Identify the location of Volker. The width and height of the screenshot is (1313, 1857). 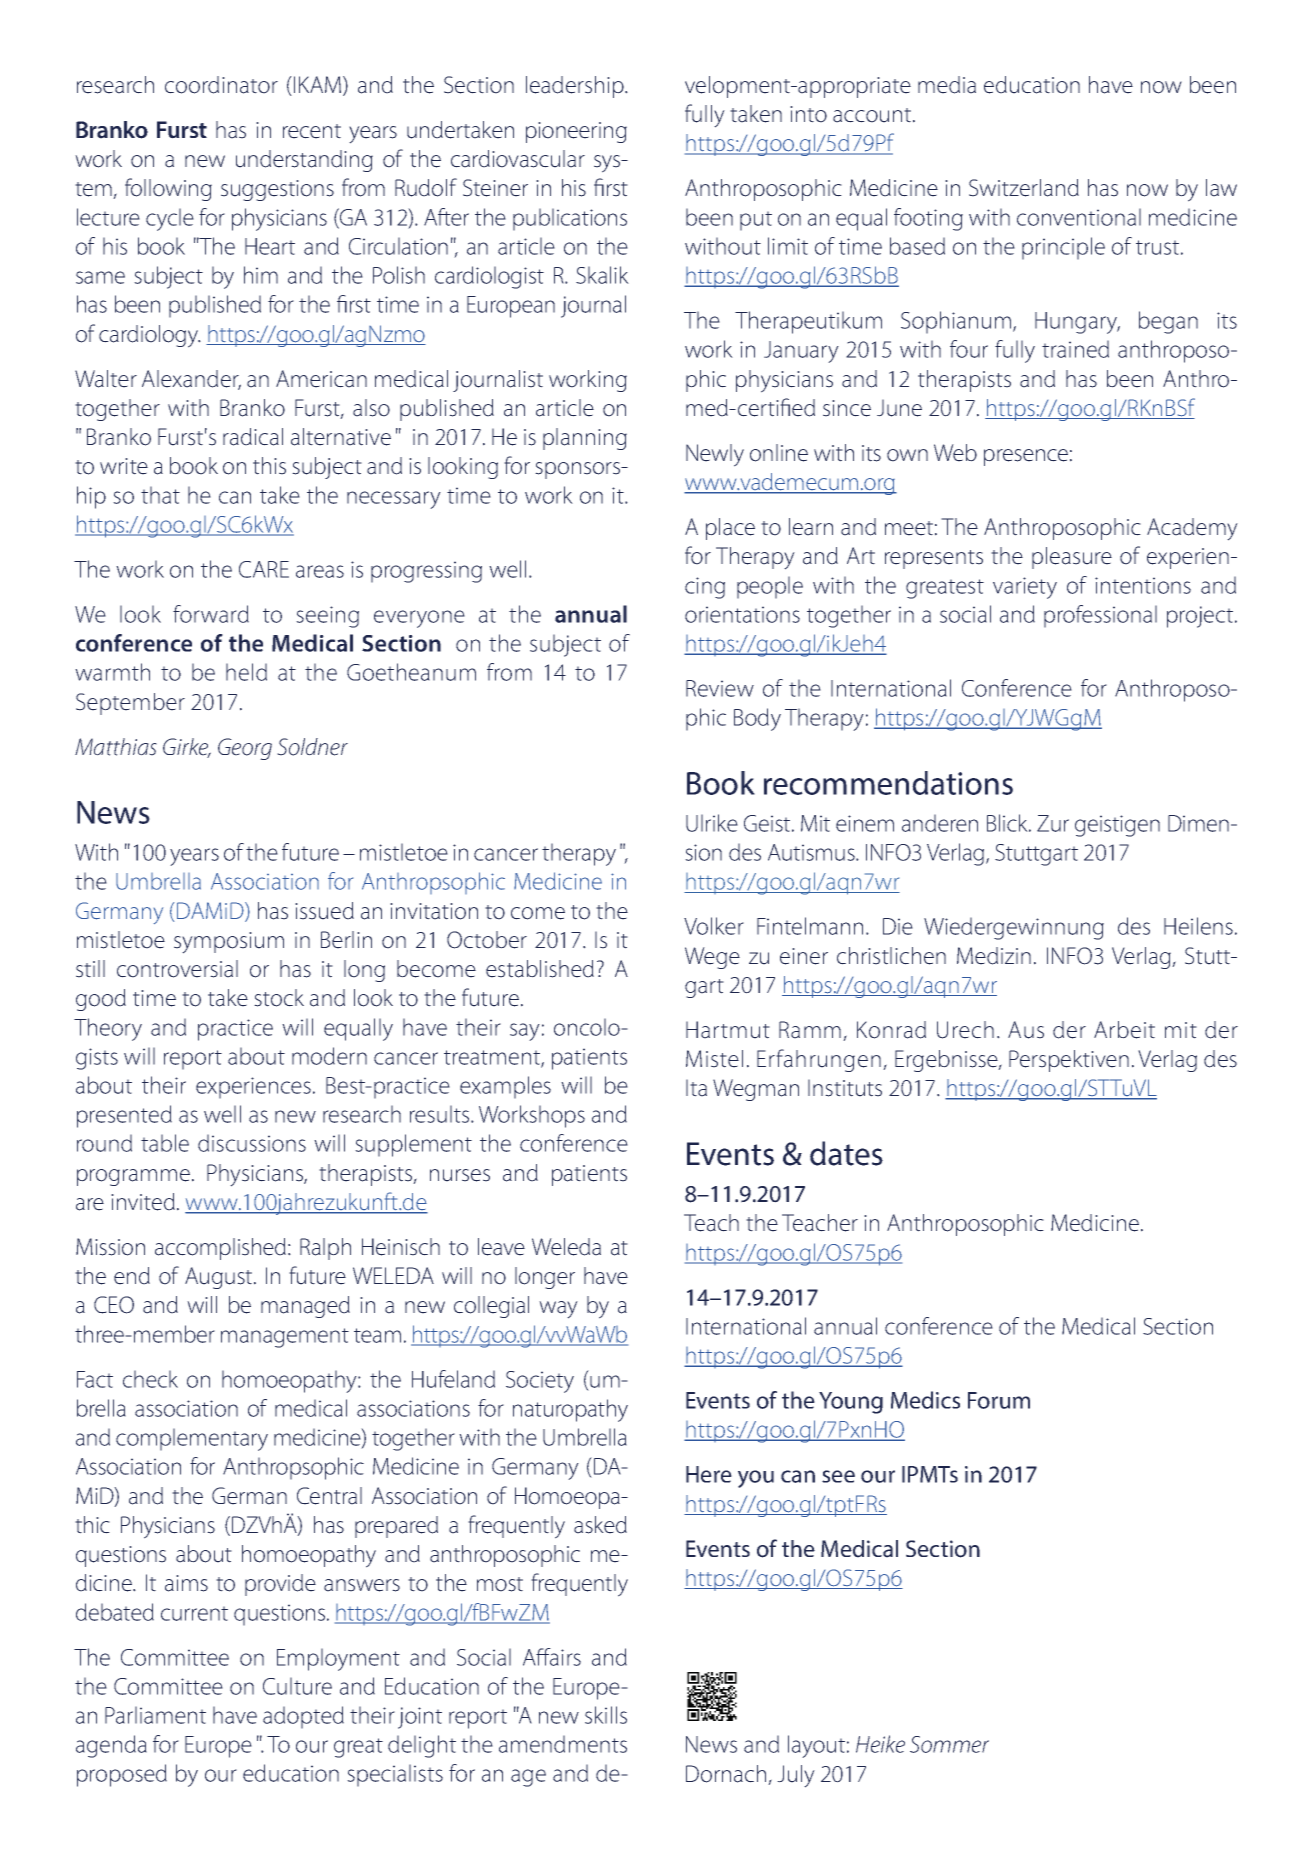
(714, 926).
